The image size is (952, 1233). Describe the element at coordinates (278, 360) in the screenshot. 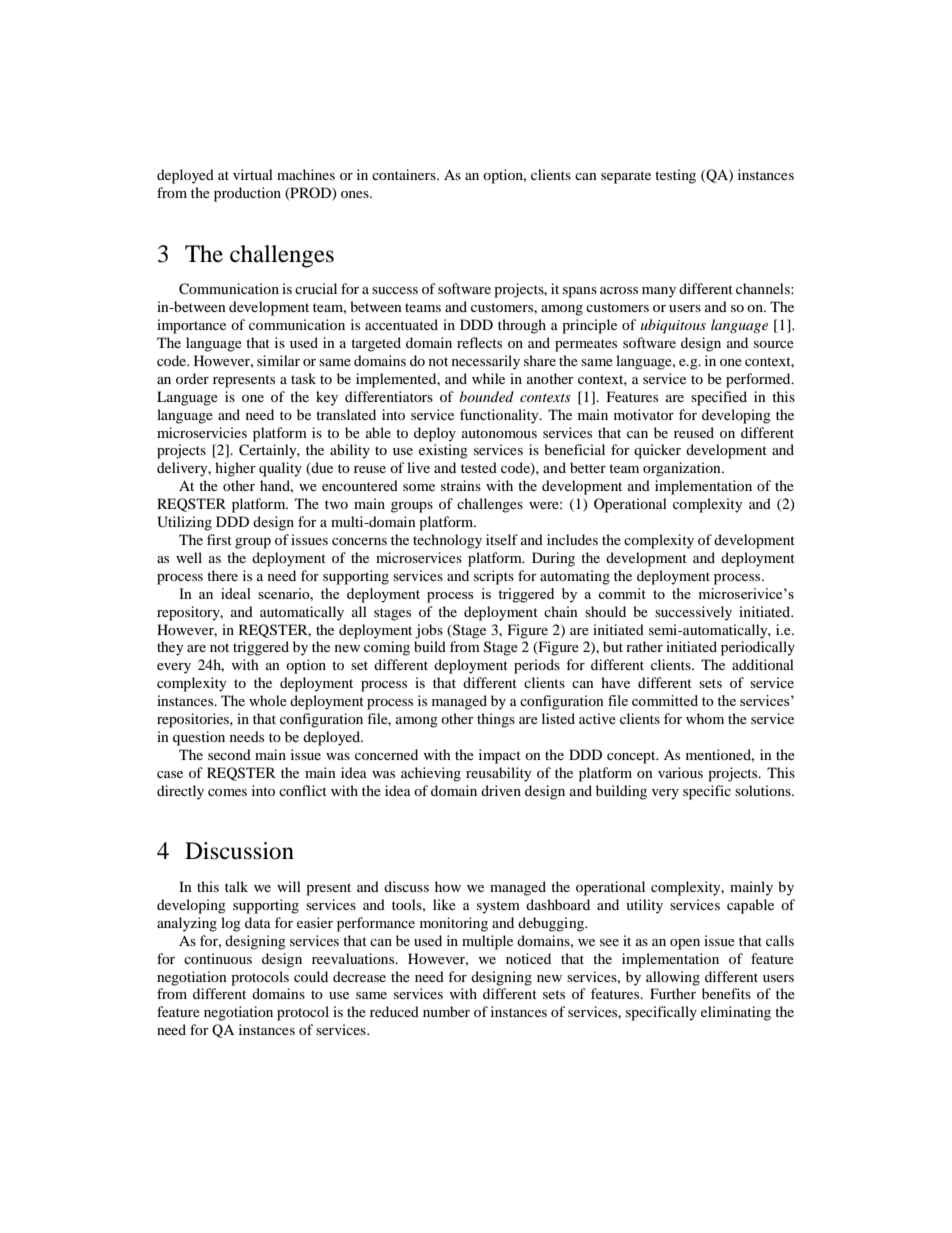

I see `similar` at that location.
